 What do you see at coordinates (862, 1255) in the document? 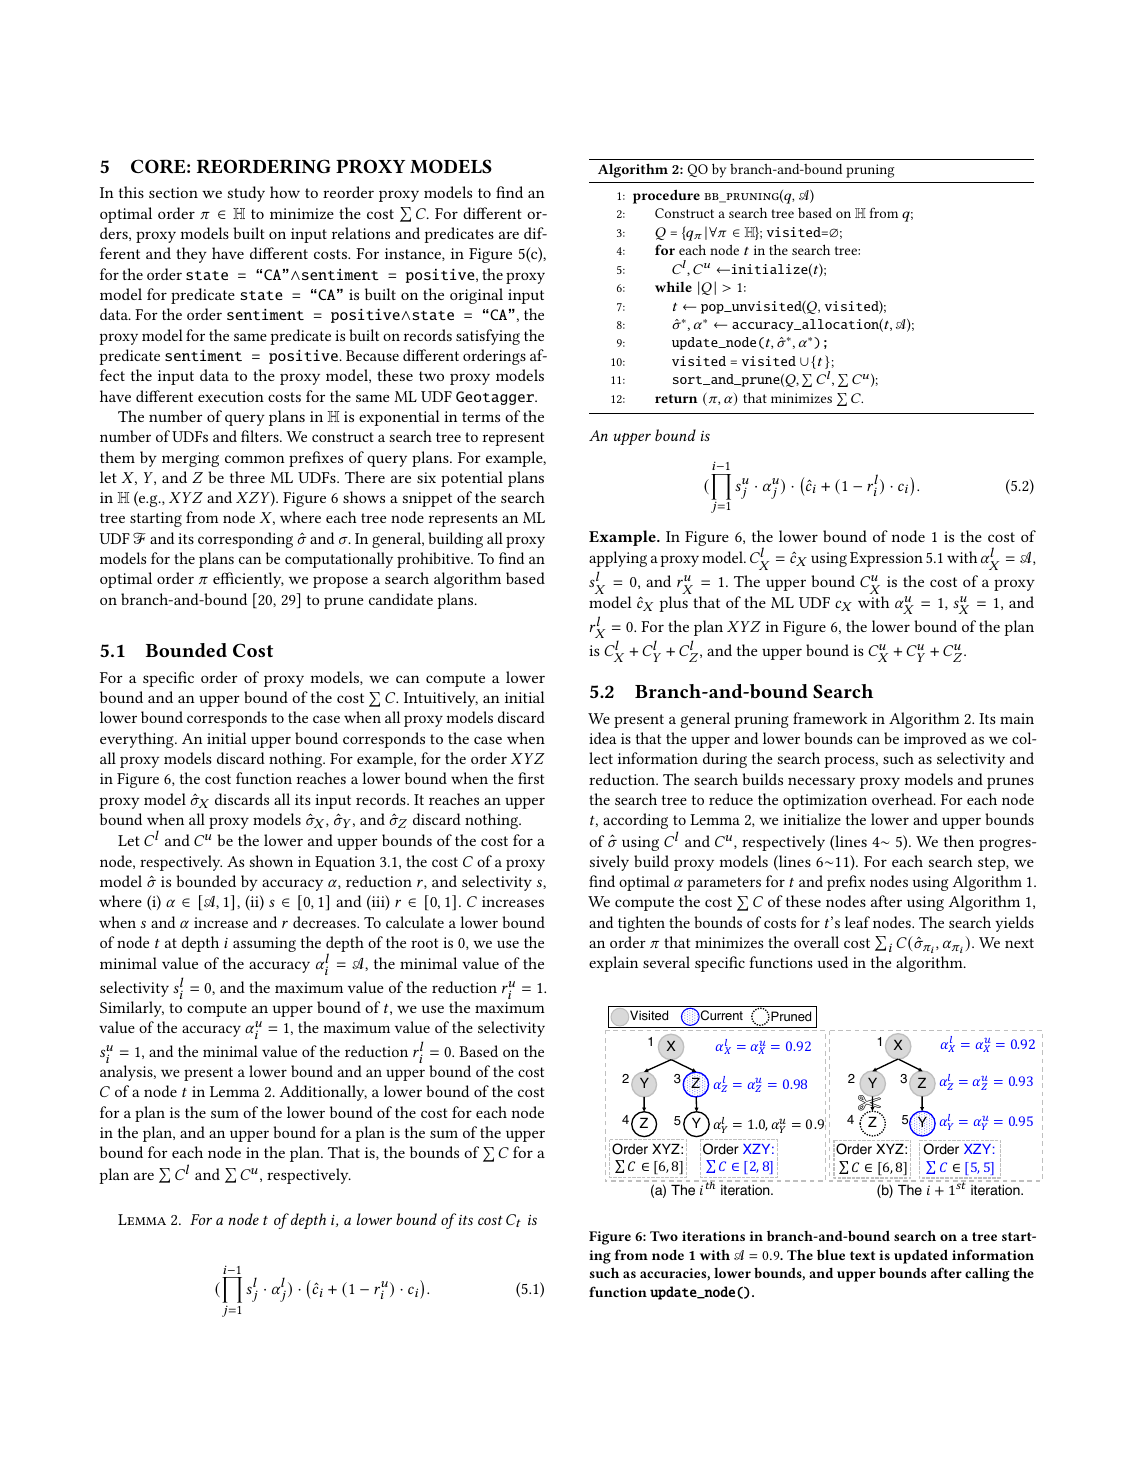
I see `text` at bounding box center [862, 1255].
